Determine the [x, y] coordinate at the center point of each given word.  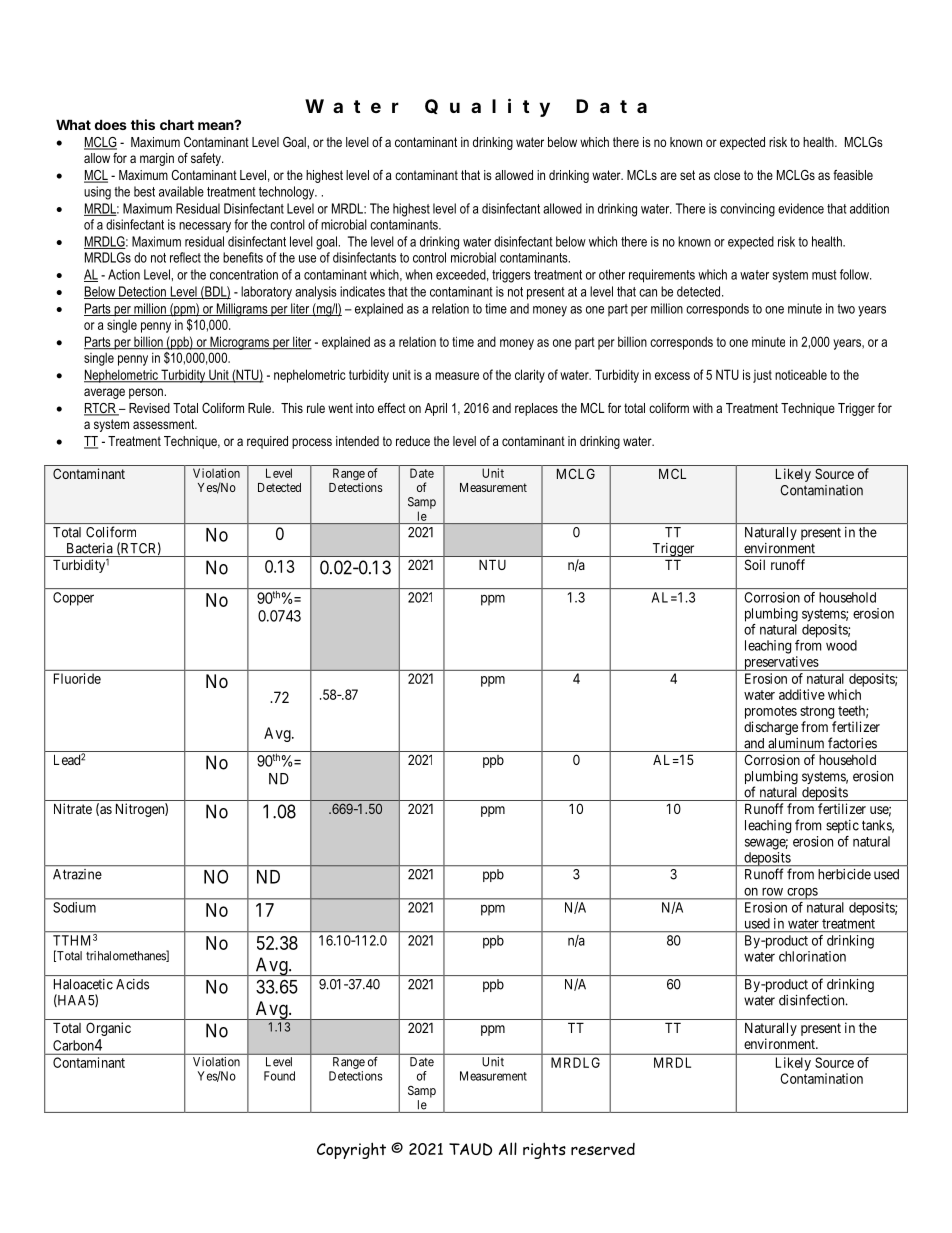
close [727, 175]
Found [279, 1076]
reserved [603, 1149]
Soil [755, 564]
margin [157, 159]
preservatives [781, 663]
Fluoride [77, 678]
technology [288, 193]
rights [544, 1150]
